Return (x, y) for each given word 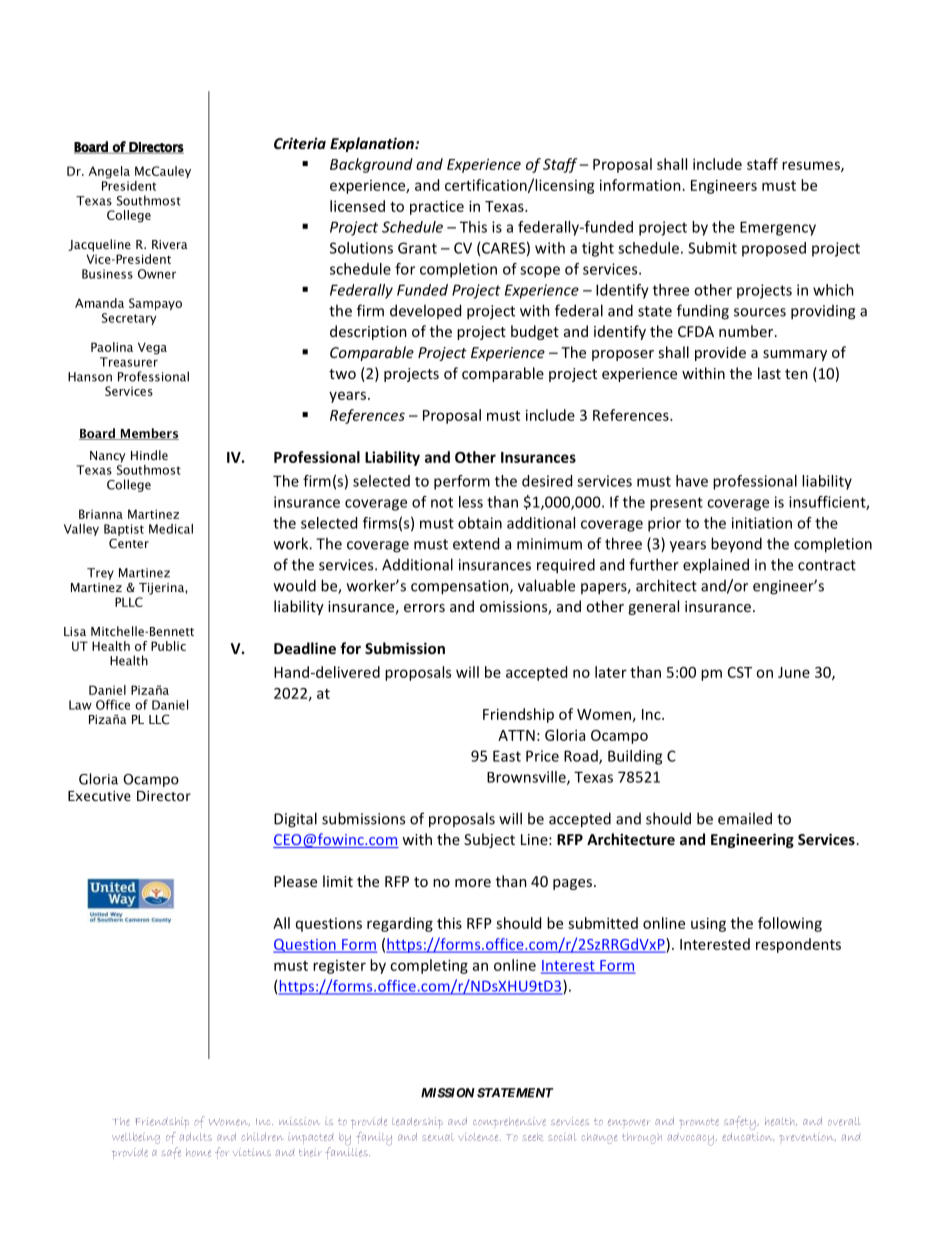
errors (424, 608)
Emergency (778, 228)
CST (740, 672)
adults (196, 1137)
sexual (438, 1137)
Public (168, 646)
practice (437, 207)
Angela (109, 172)
